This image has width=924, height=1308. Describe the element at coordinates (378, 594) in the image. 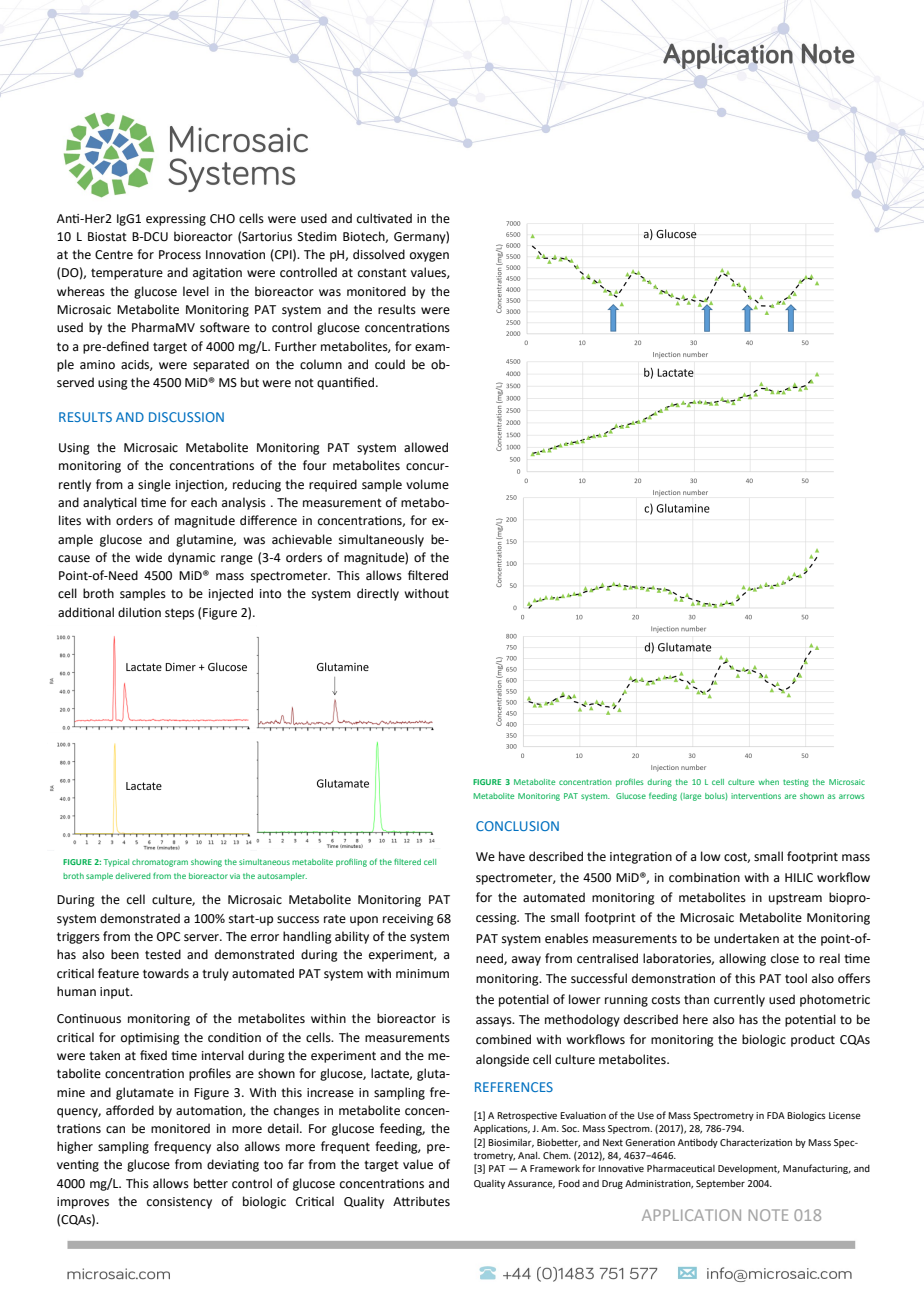

I see `directly` at that location.
